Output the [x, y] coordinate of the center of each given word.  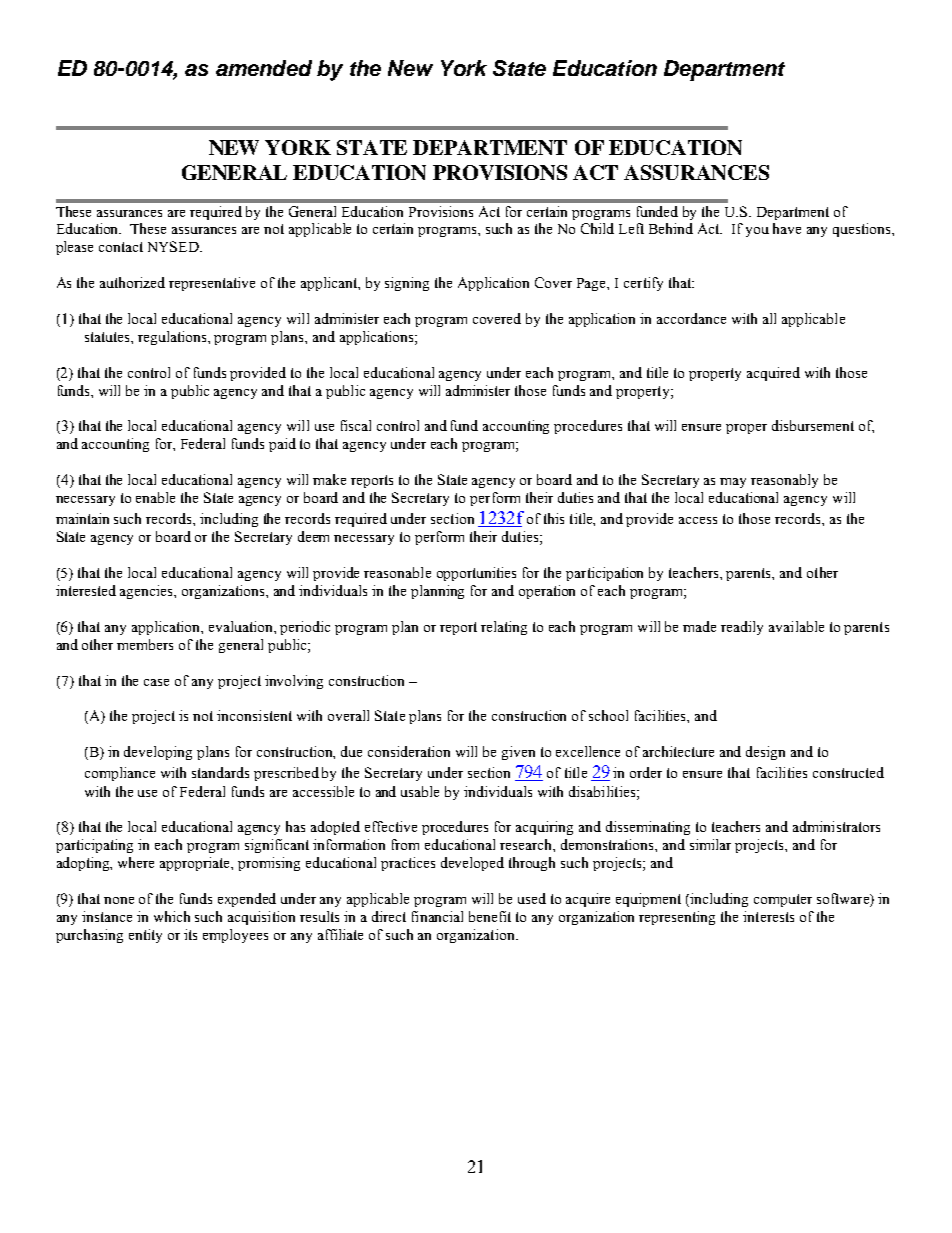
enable [155, 497]
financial [437, 916]
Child [597, 228]
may [733, 483]
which [172, 916]
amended [264, 68]
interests [768, 916]
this [554, 518]
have [787, 228]
